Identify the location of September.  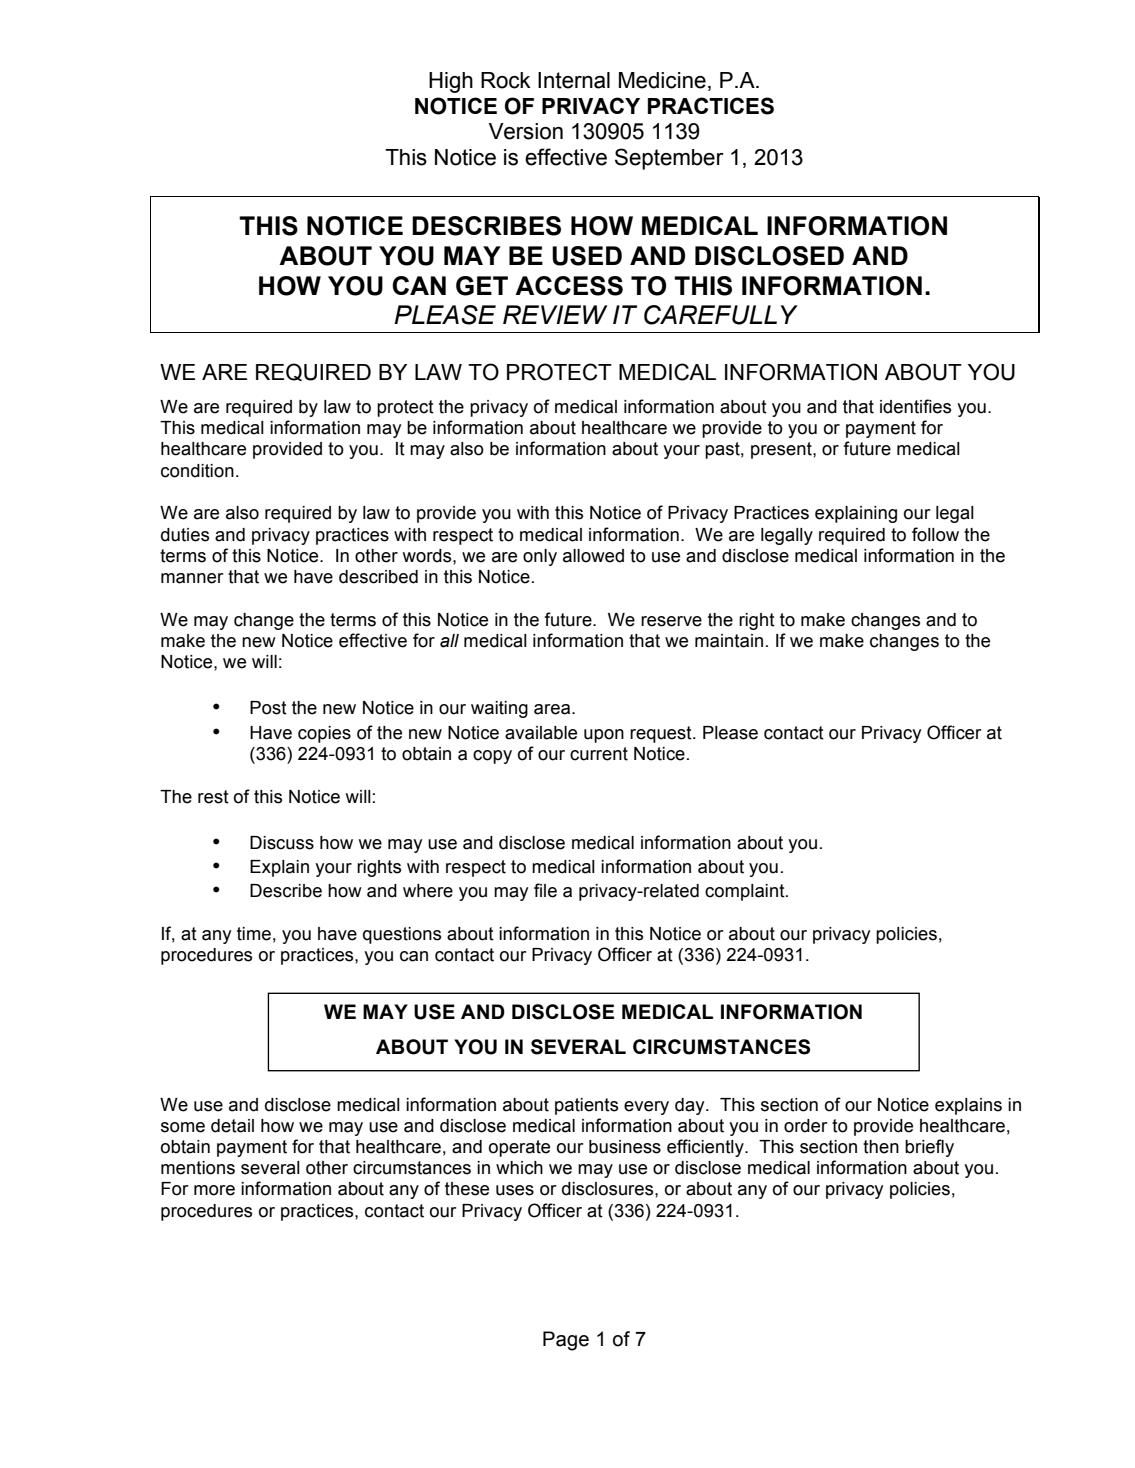
(669, 159).
